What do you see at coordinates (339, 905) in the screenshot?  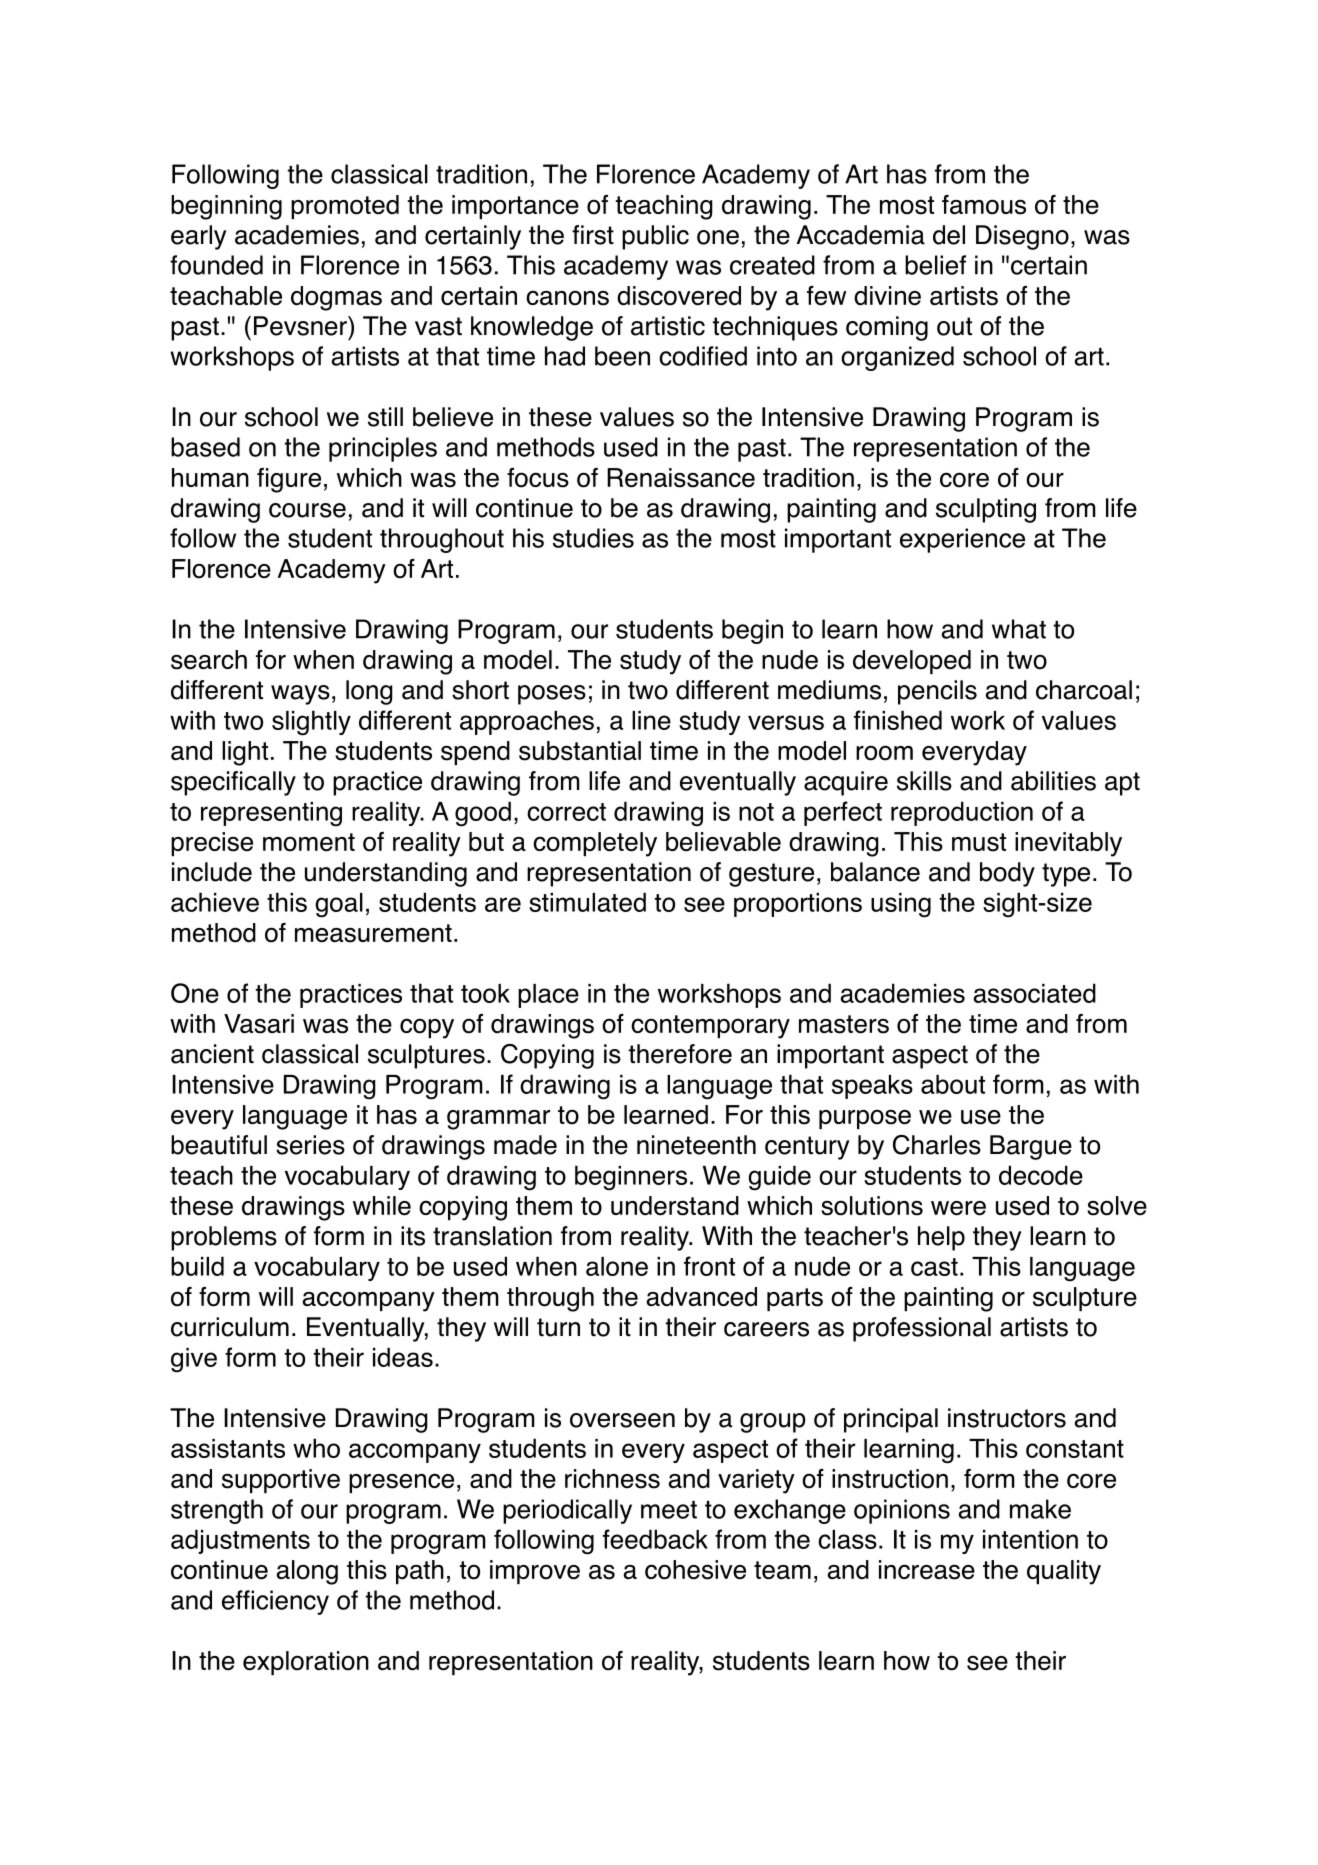 I see `goal` at bounding box center [339, 905].
